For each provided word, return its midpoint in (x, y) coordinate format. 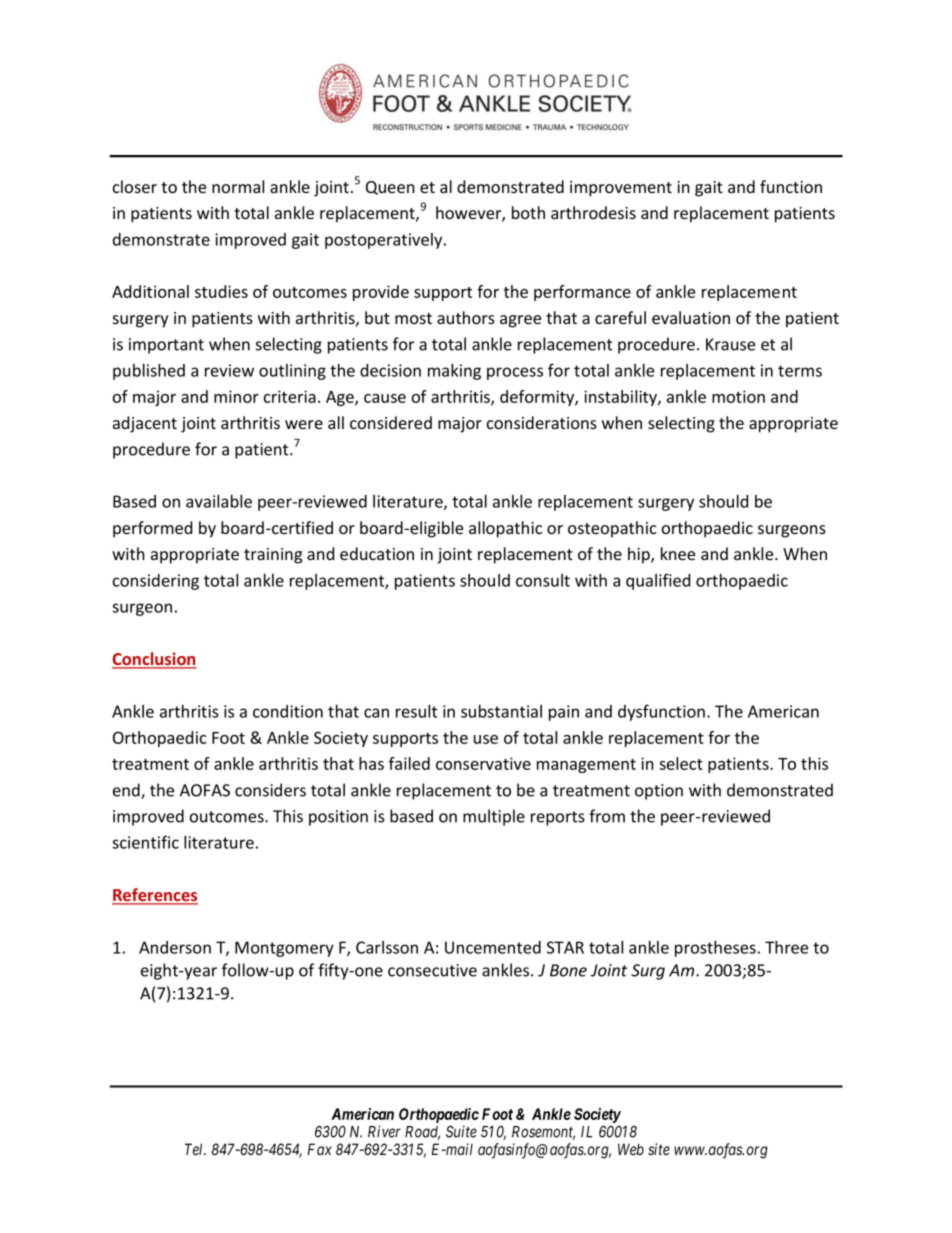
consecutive (432, 970)
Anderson (175, 947)
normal (238, 186)
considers (270, 790)
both (528, 212)
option (659, 792)
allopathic (505, 529)
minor (236, 396)
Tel (195, 1149)
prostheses (715, 948)
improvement (621, 189)
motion (738, 396)
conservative (483, 763)
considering (156, 582)
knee (678, 553)
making (454, 371)
